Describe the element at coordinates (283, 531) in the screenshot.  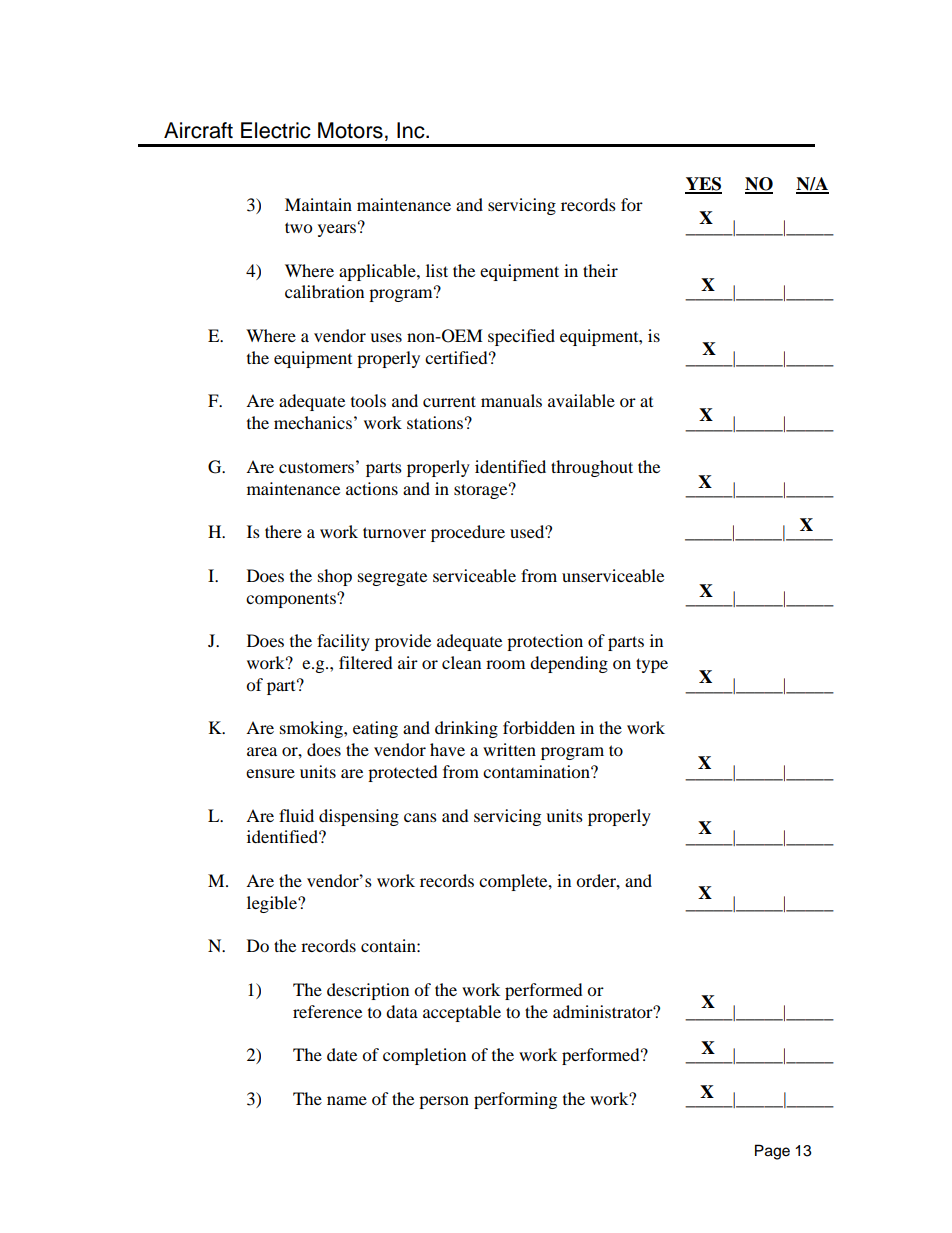
I see `there` at that location.
